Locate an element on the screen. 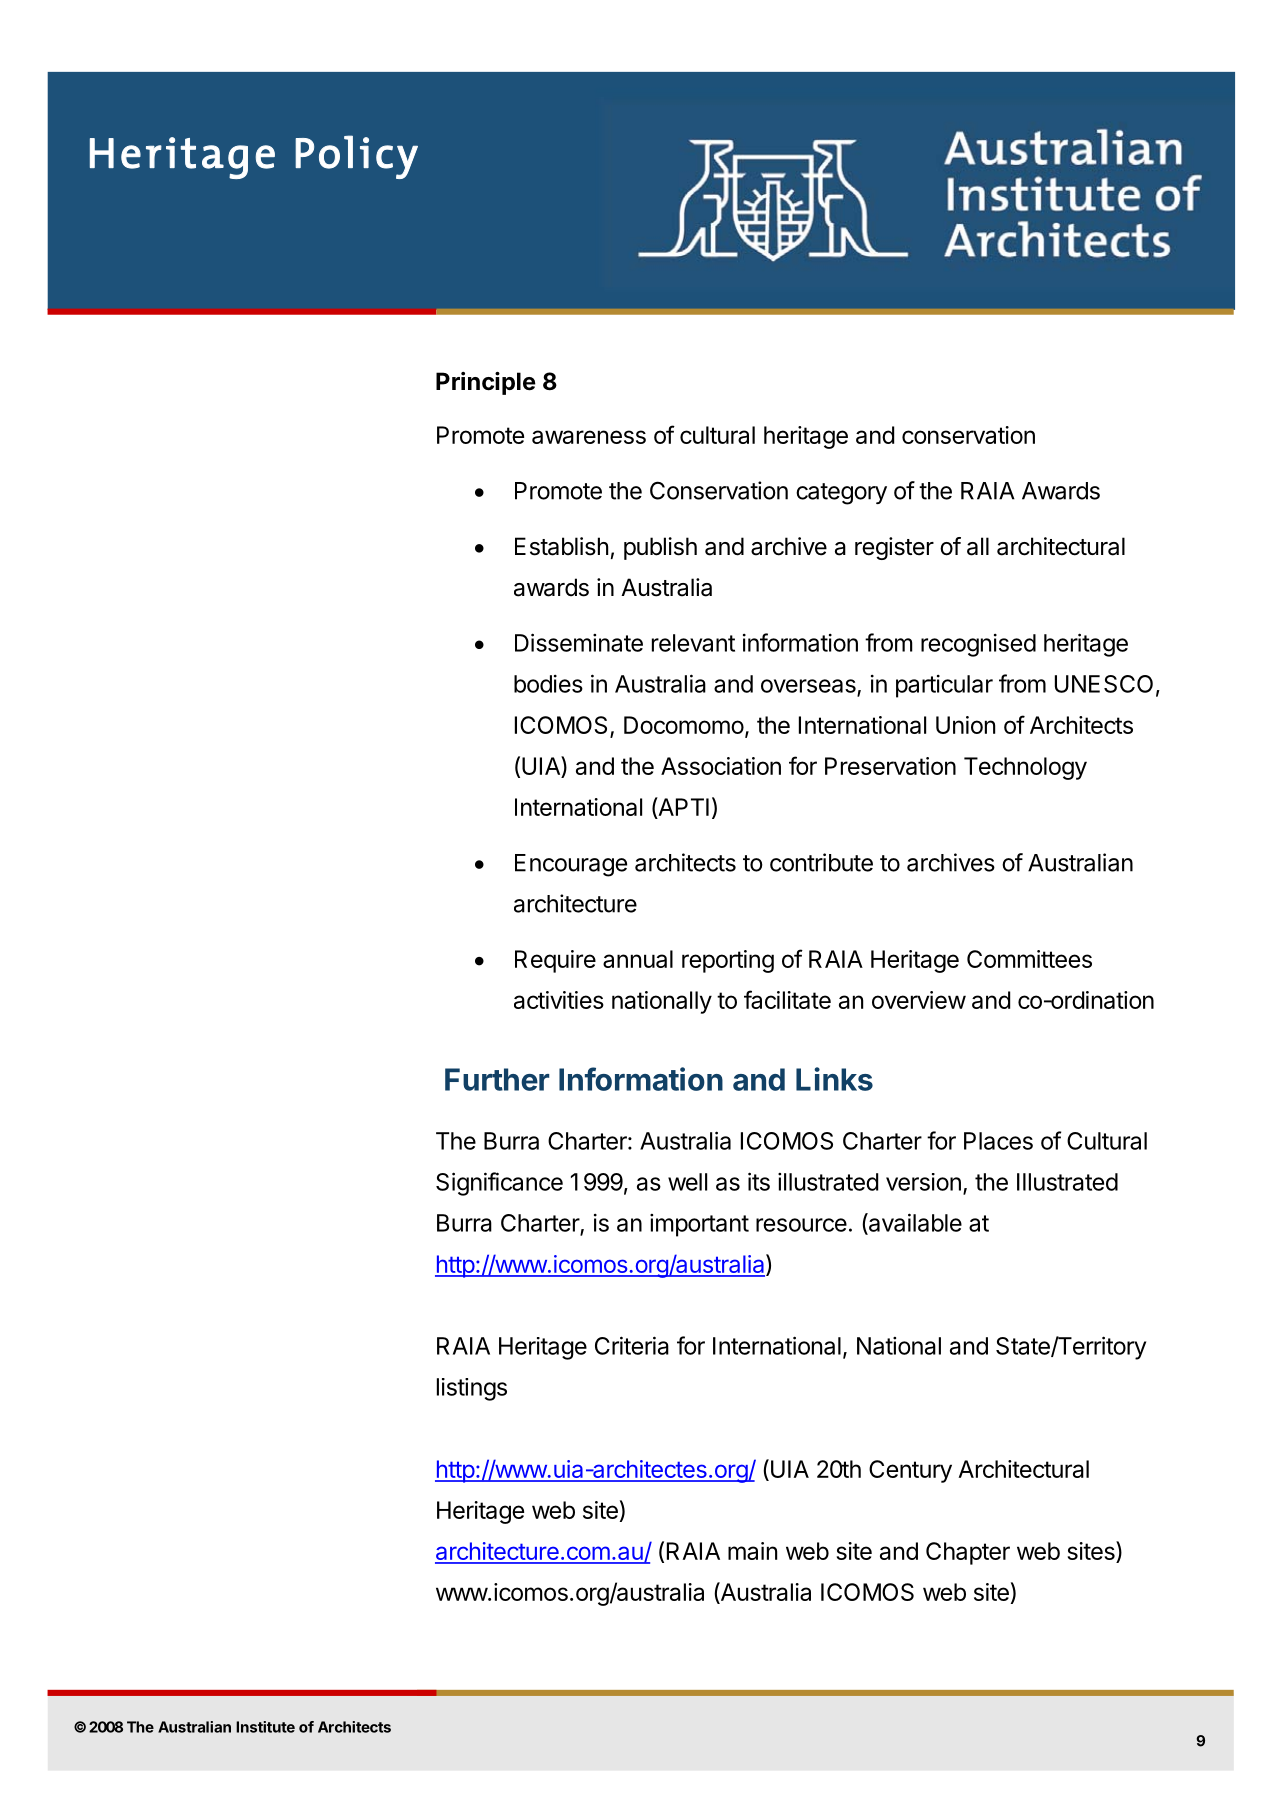 This screenshot has height=1820, width=1286. Principle is located at coordinates (486, 383).
